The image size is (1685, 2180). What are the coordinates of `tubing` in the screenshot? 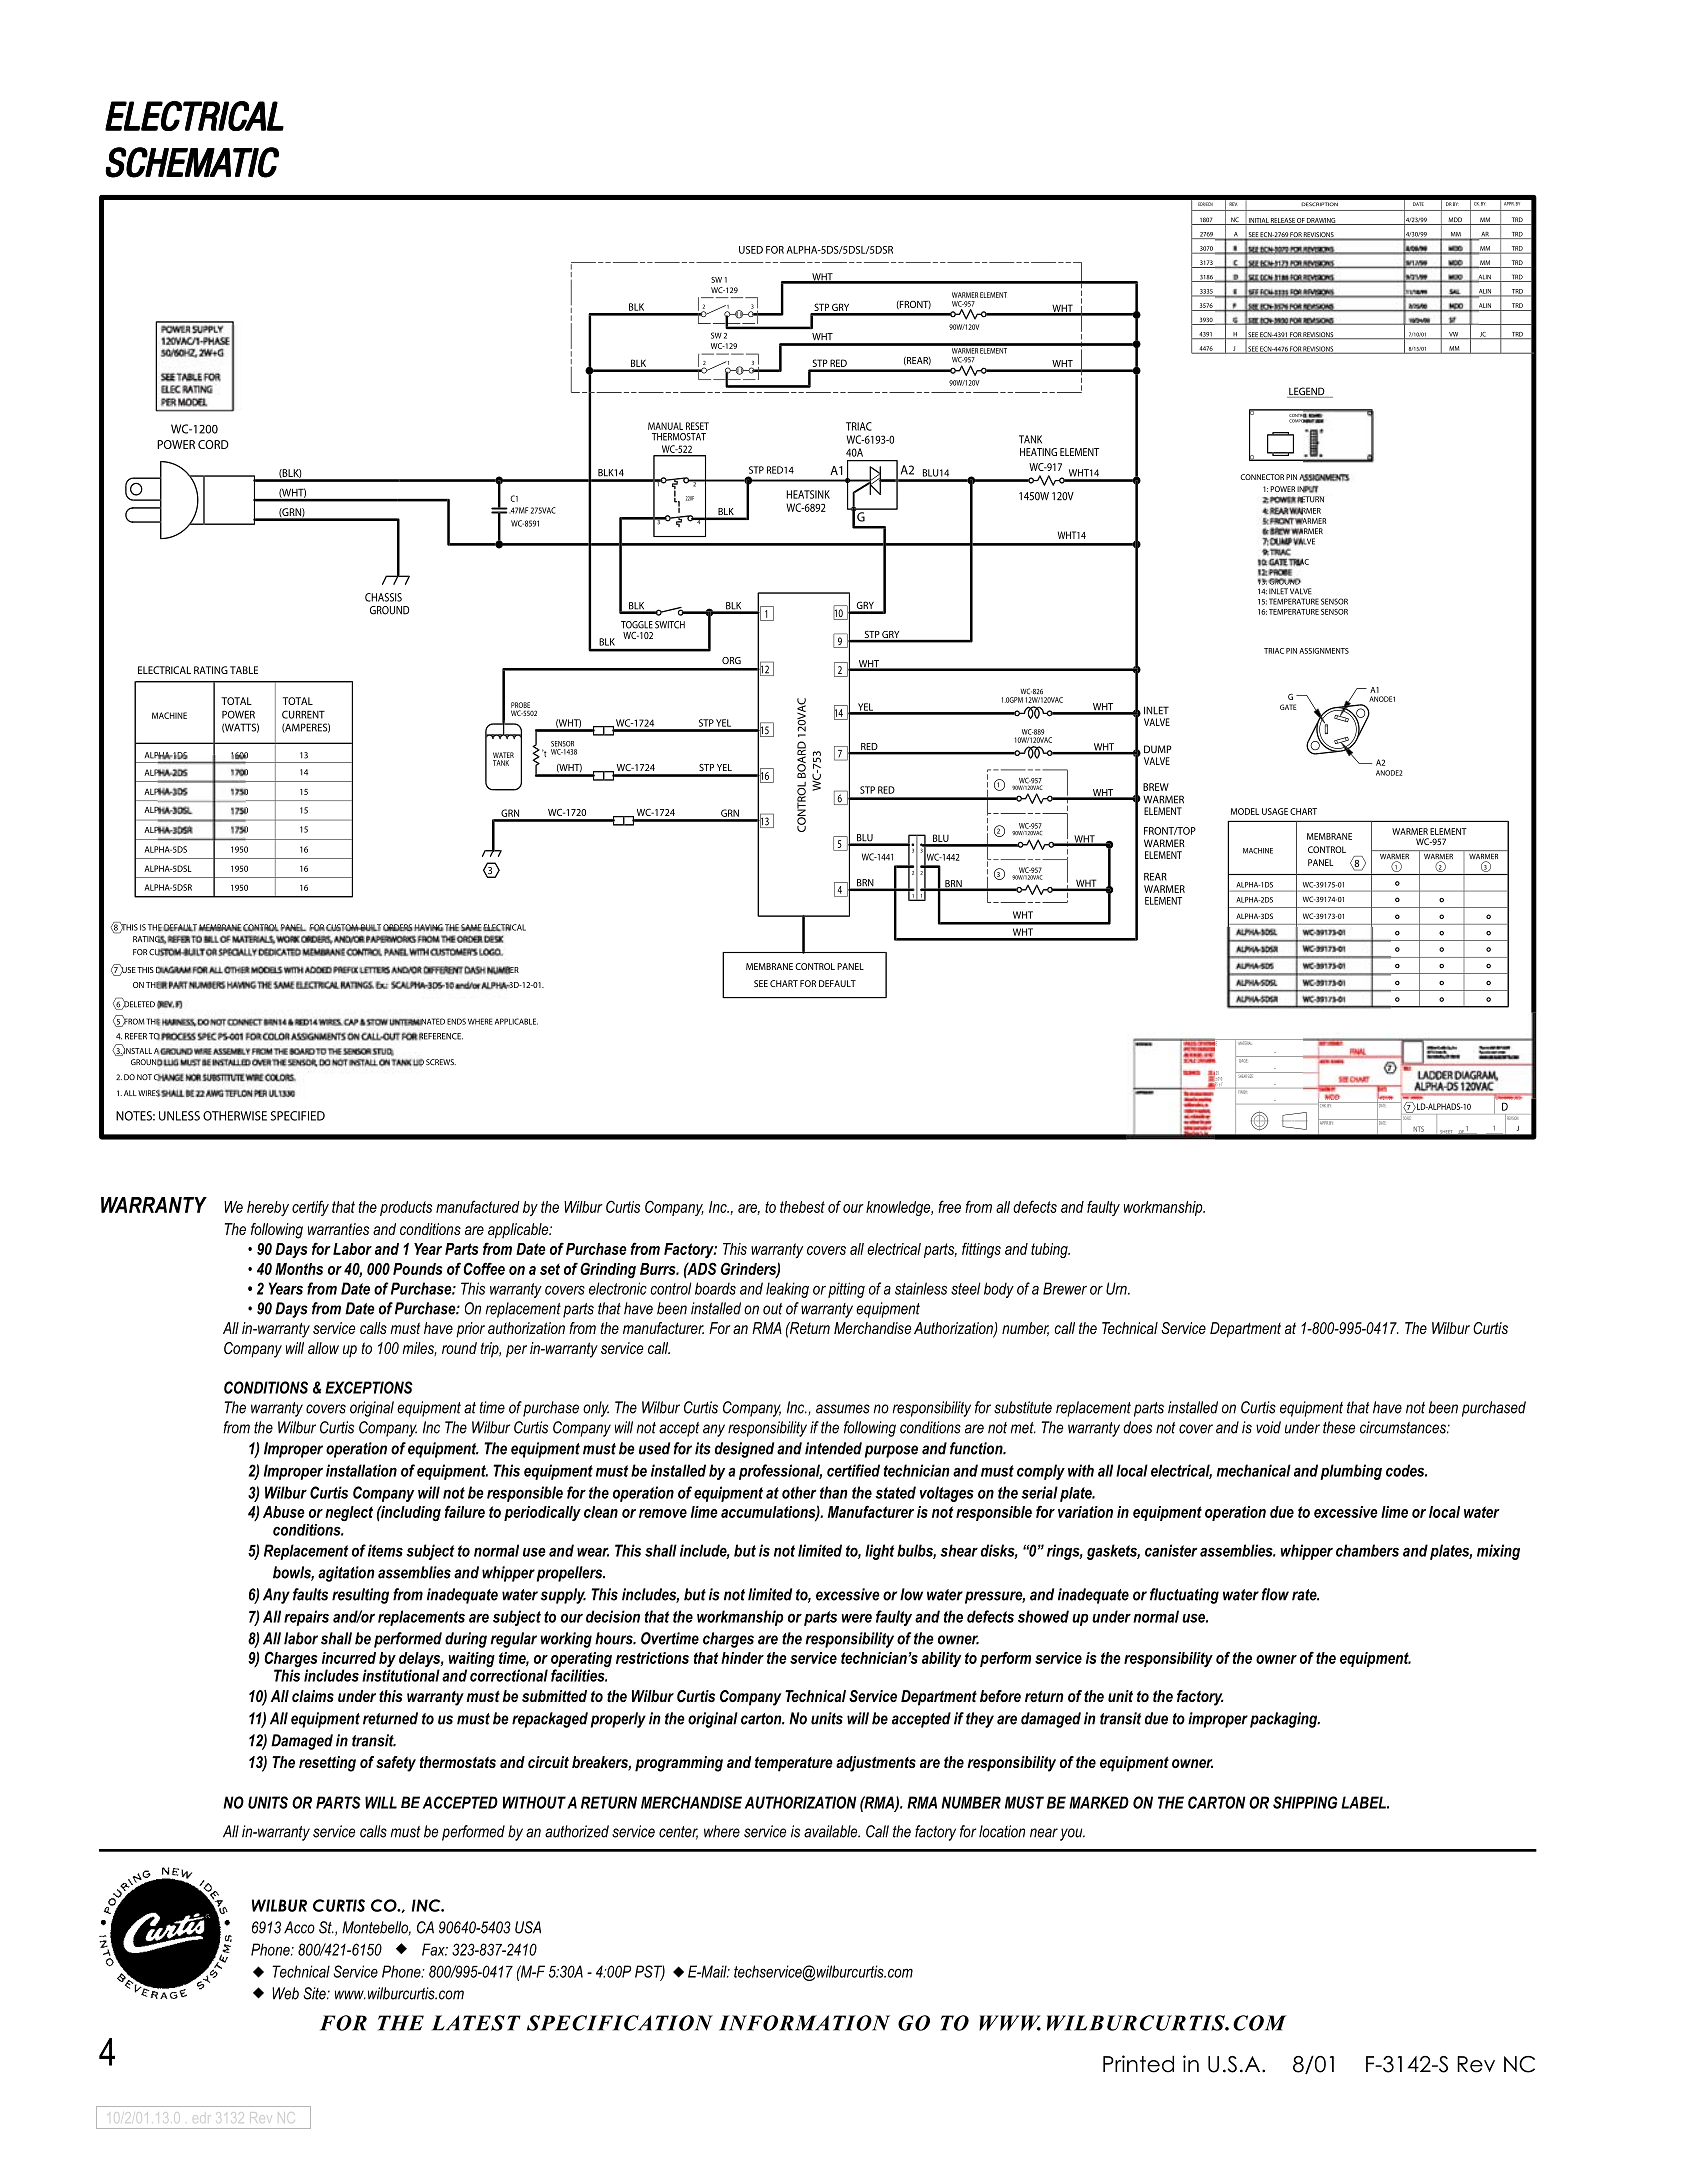 It's located at (1050, 1250).
